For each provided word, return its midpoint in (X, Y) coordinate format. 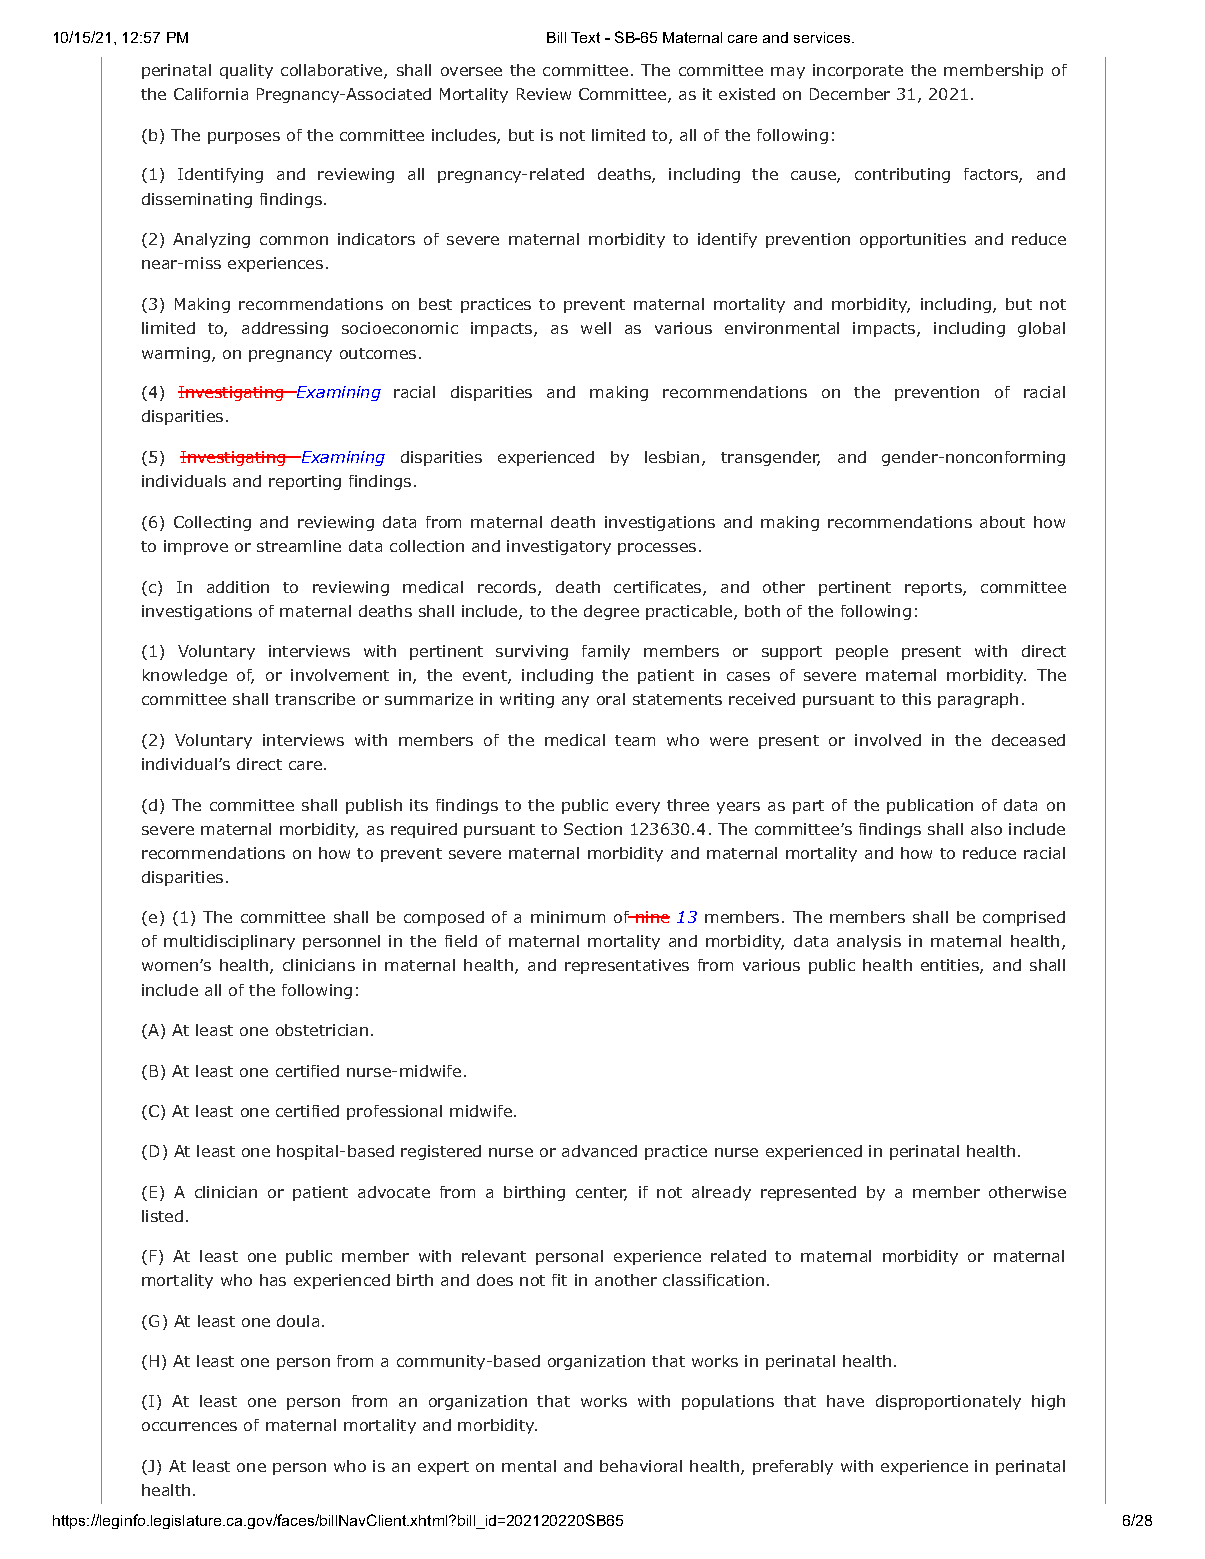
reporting (305, 482)
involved (888, 740)
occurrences (189, 1426)
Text (585, 37)
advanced (599, 1151)
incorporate (858, 71)
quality (246, 71)
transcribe (315, 699)
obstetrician (322, 1030)
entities (951, 966)
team (635, 740)
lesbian (672, 457)
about (1002, 522)
